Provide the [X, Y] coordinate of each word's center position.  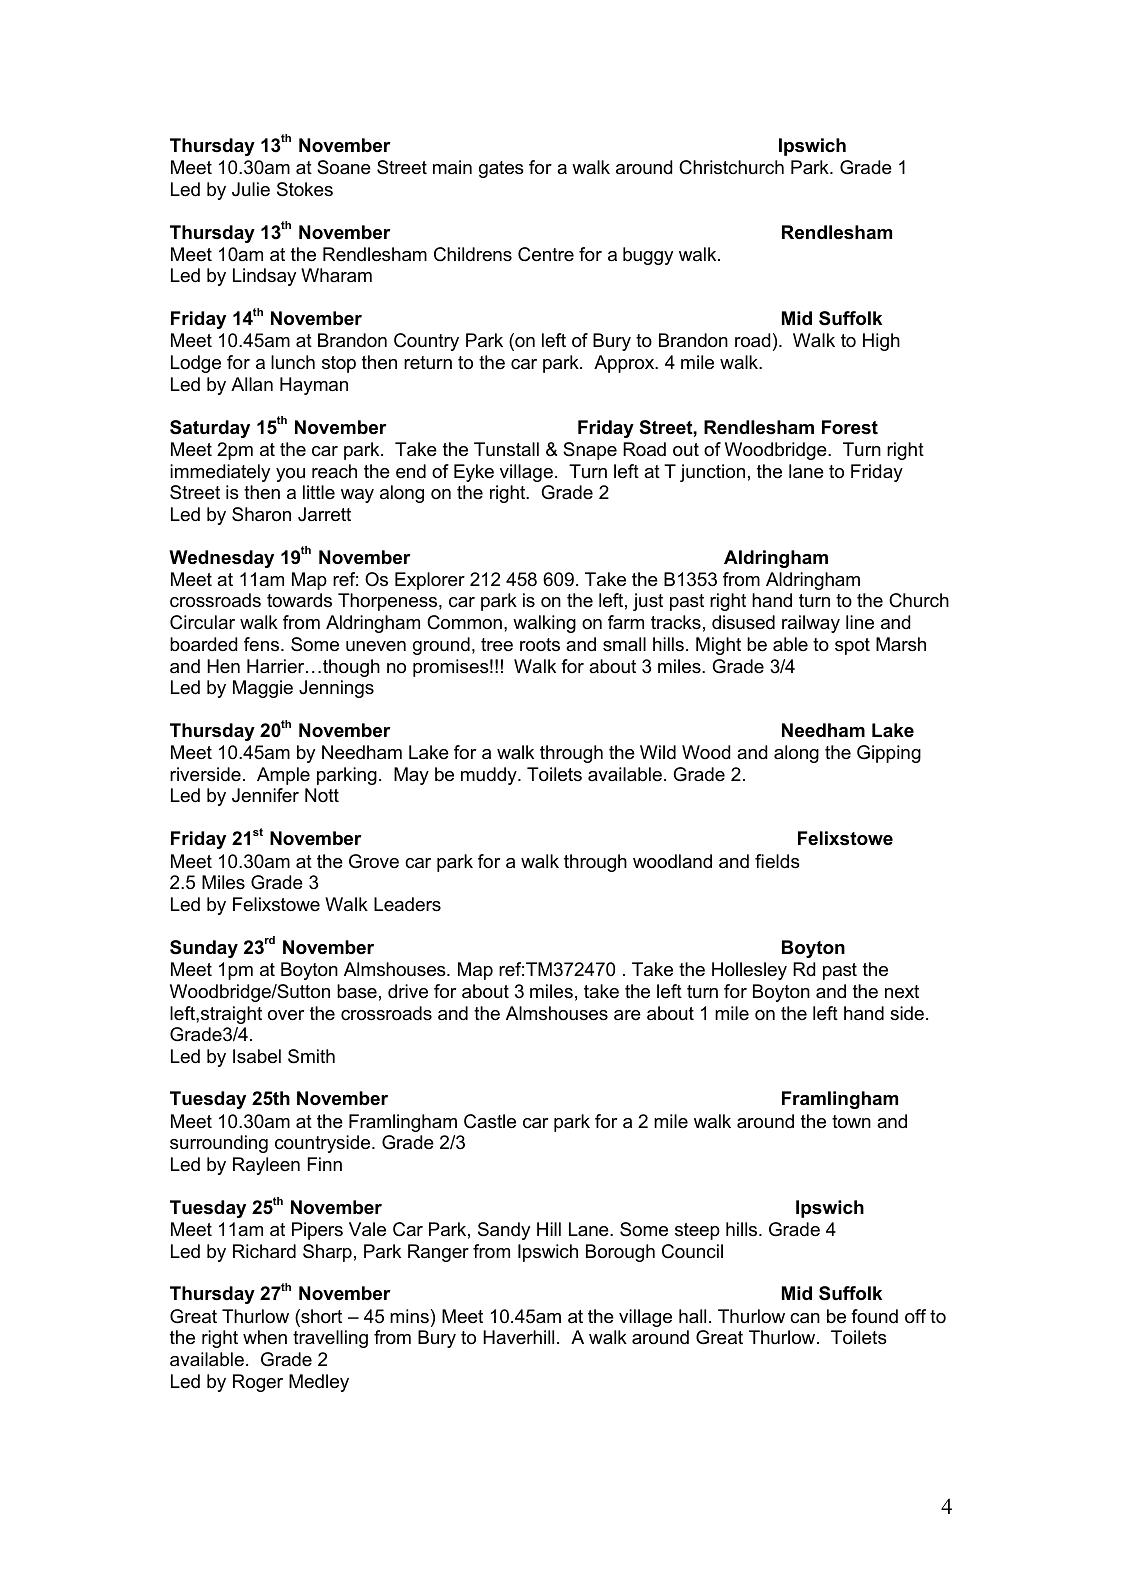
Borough [620, 1253]
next [902, 992]
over [286, 1015]
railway [811, 624]
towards [299, 600]
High [881, 342]
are [627, 1015]
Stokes [305, 189]
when [265, 1337]
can [805, 1318]
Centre [546, 254]
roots [540, 645]
